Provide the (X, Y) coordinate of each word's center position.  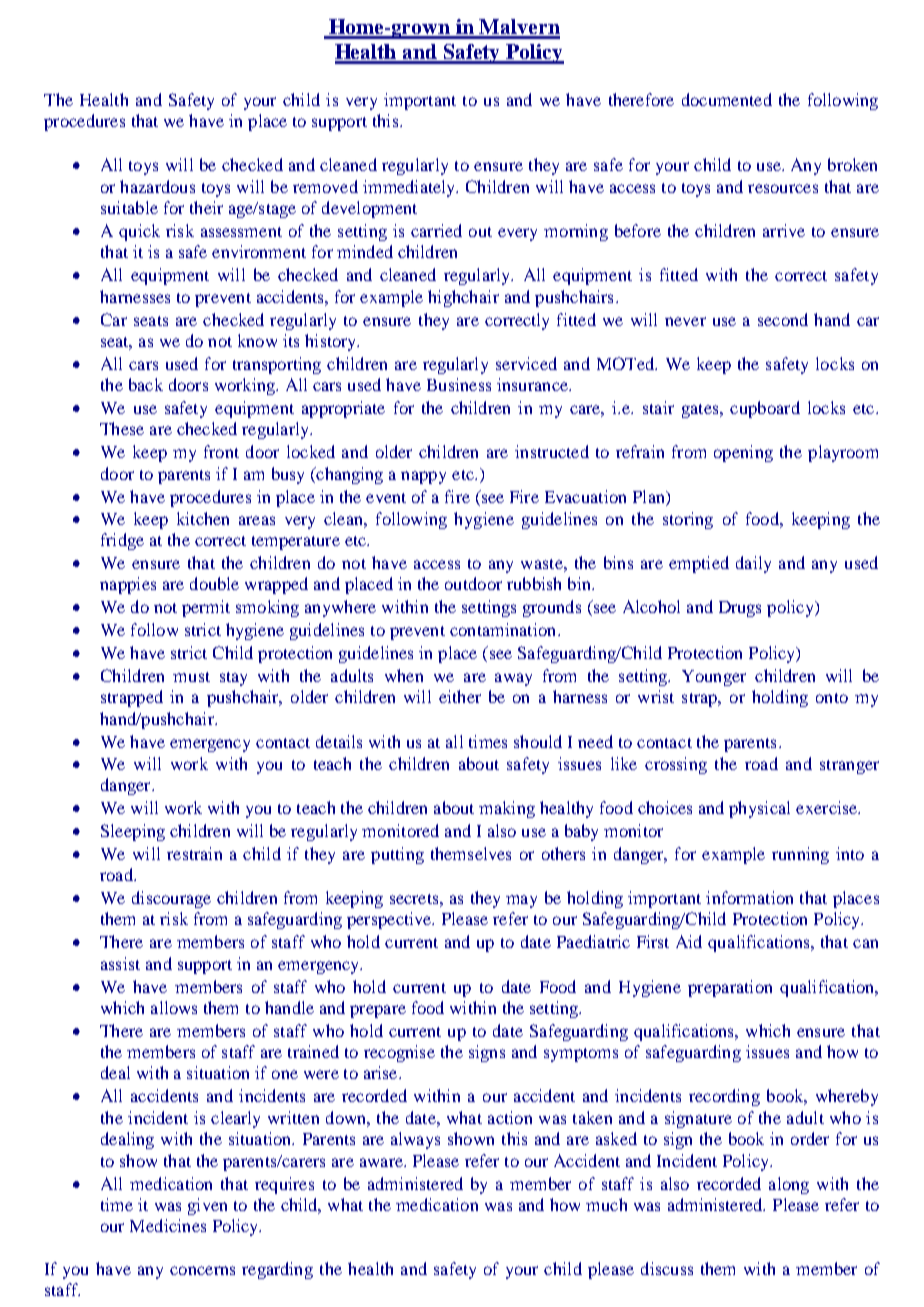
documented (727, 99)
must (191, 677)
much (606, 1204)
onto (832, 698)
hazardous (157, 186)
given (207, 1206)
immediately (410, 188)
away (513, 679)
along (789, 1185)
